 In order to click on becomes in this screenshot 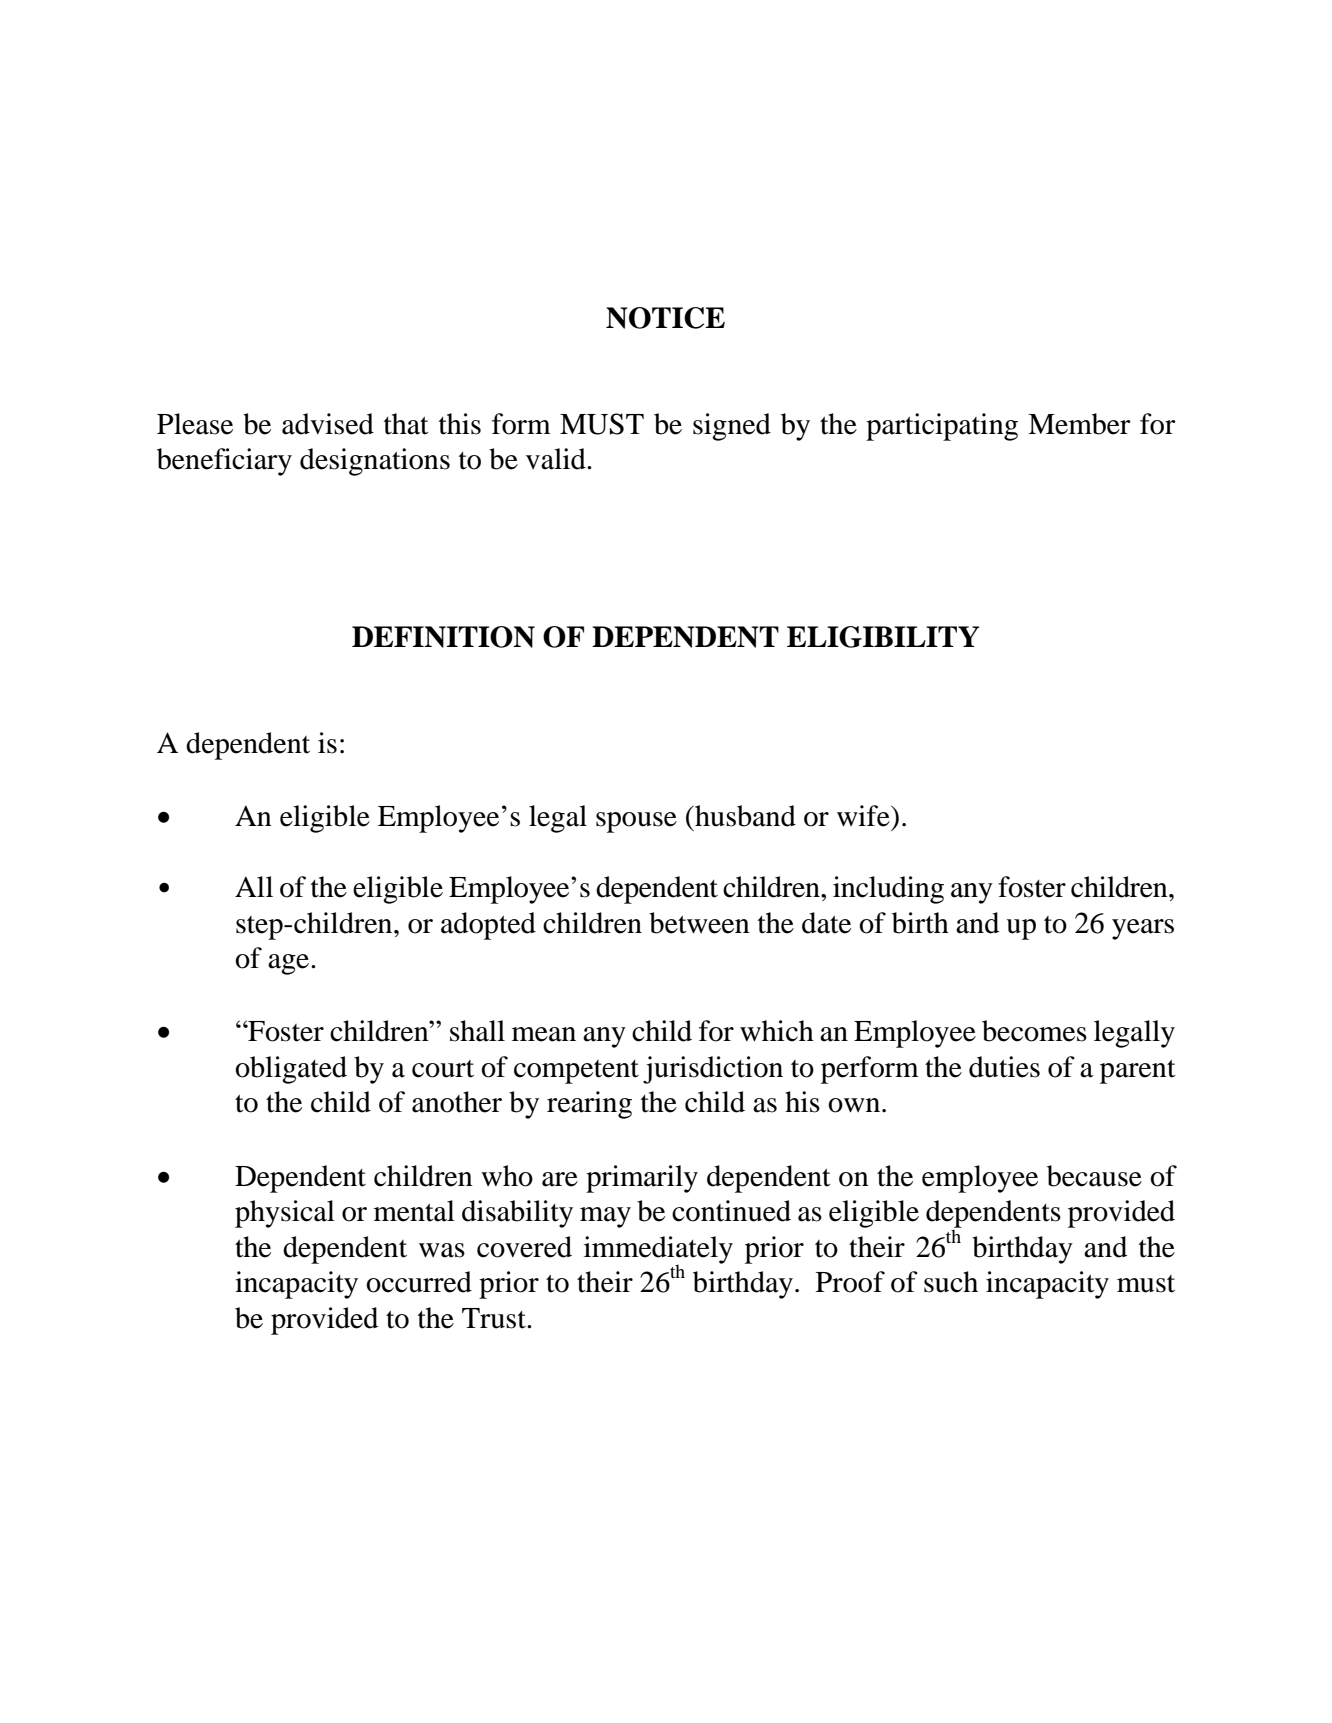, I will do `click(1034, 1031)`.
